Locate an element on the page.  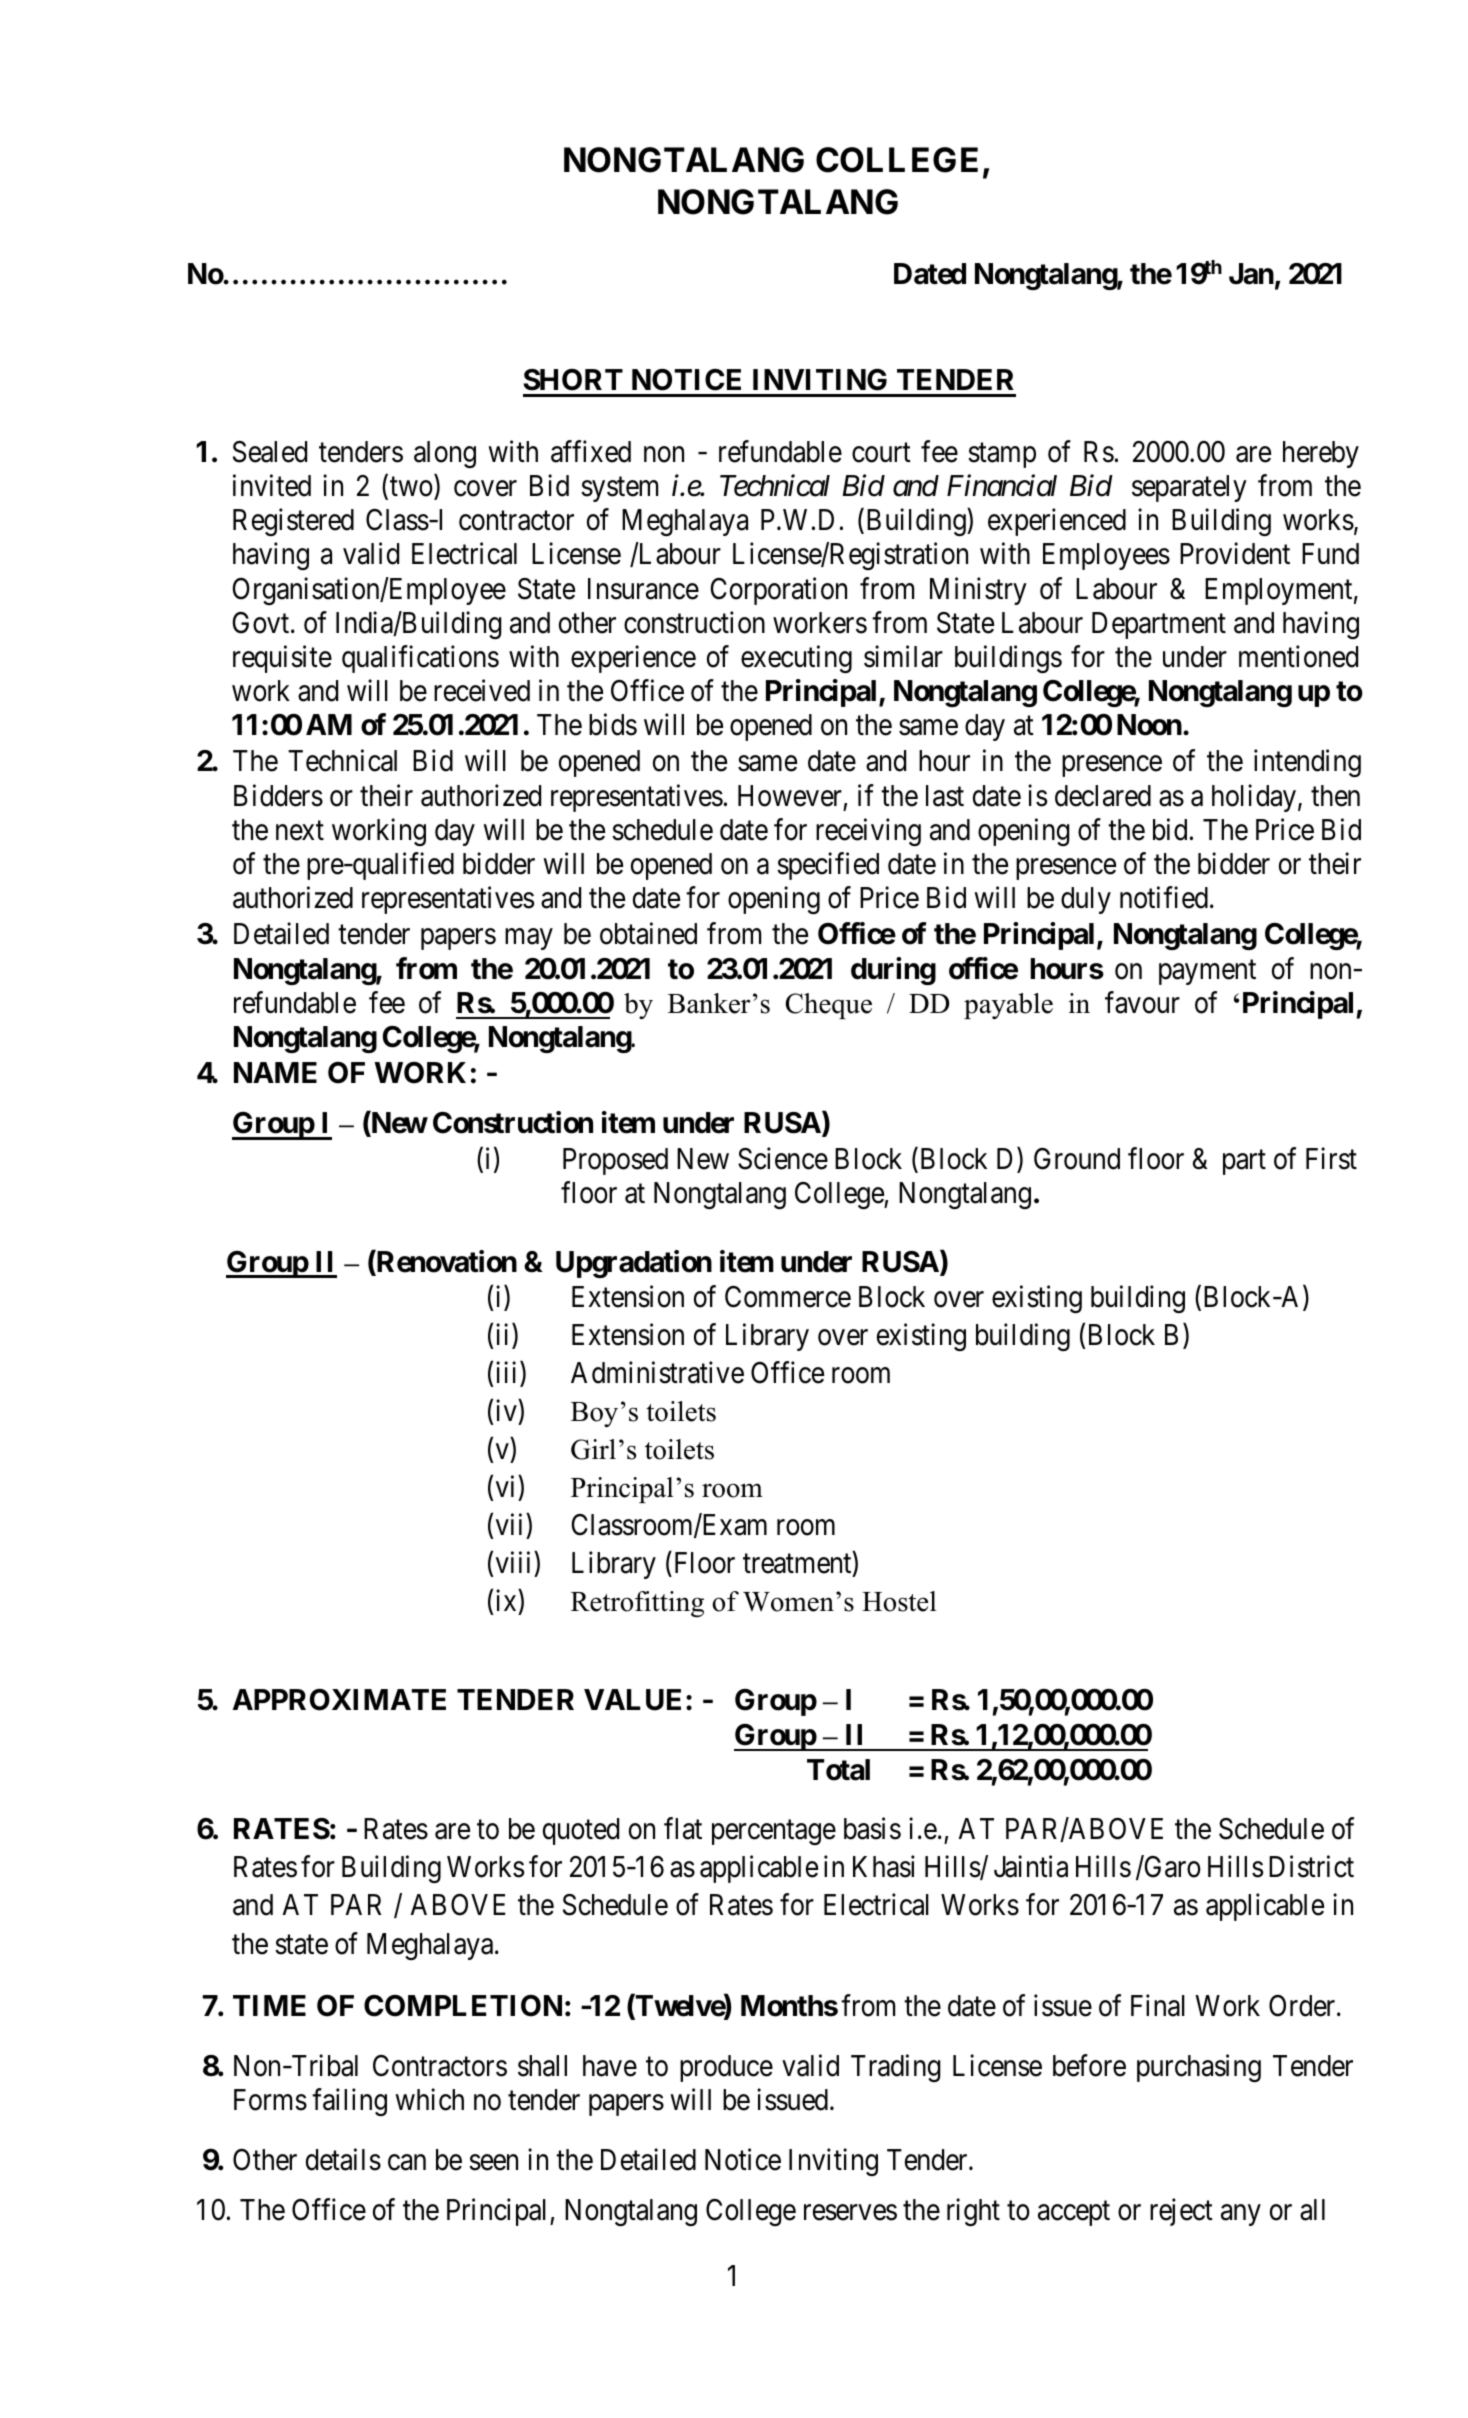
court is located at coordinates (881, 453).
